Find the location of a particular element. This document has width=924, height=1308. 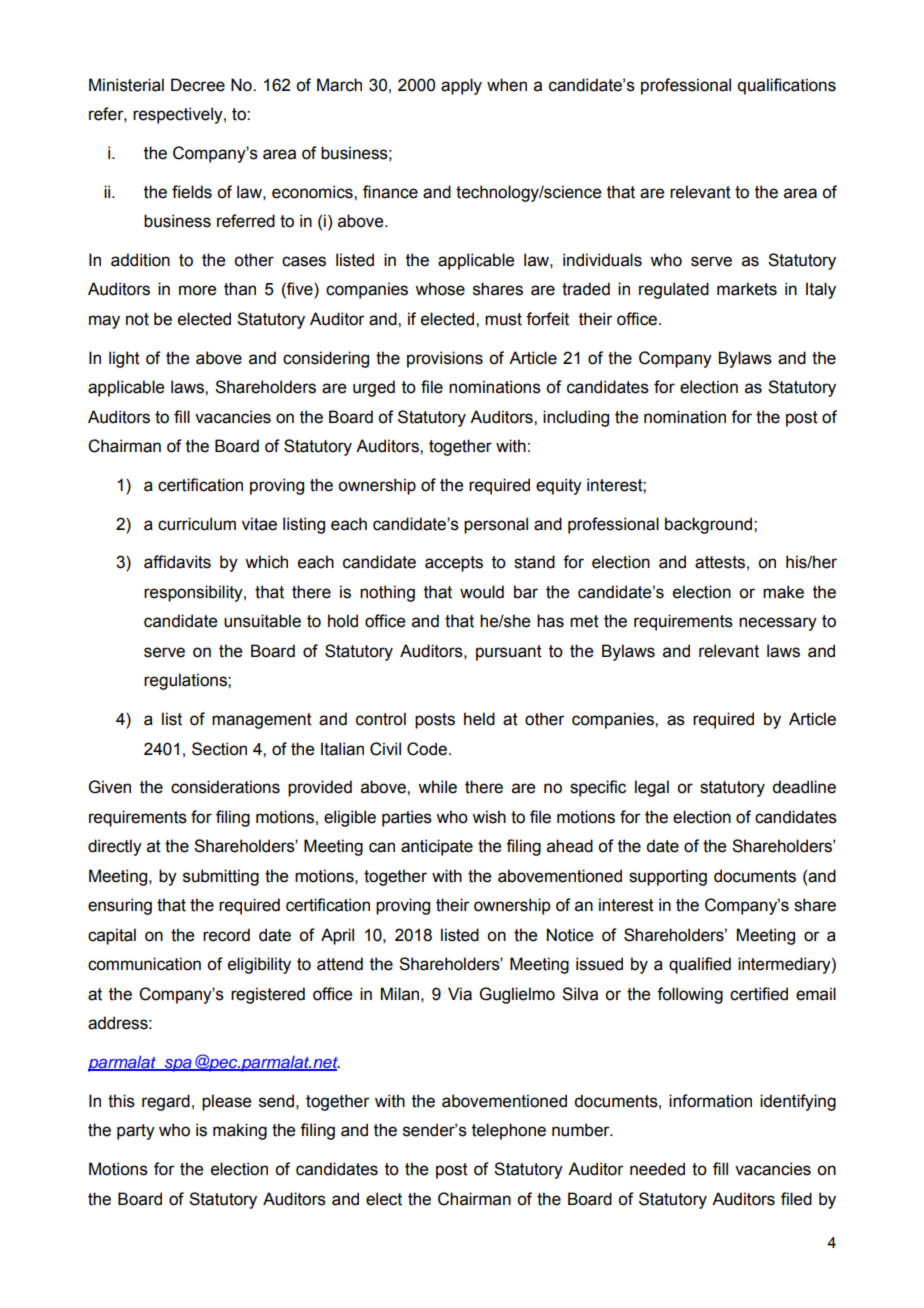

deadline is located at coordinates (804, 787).
